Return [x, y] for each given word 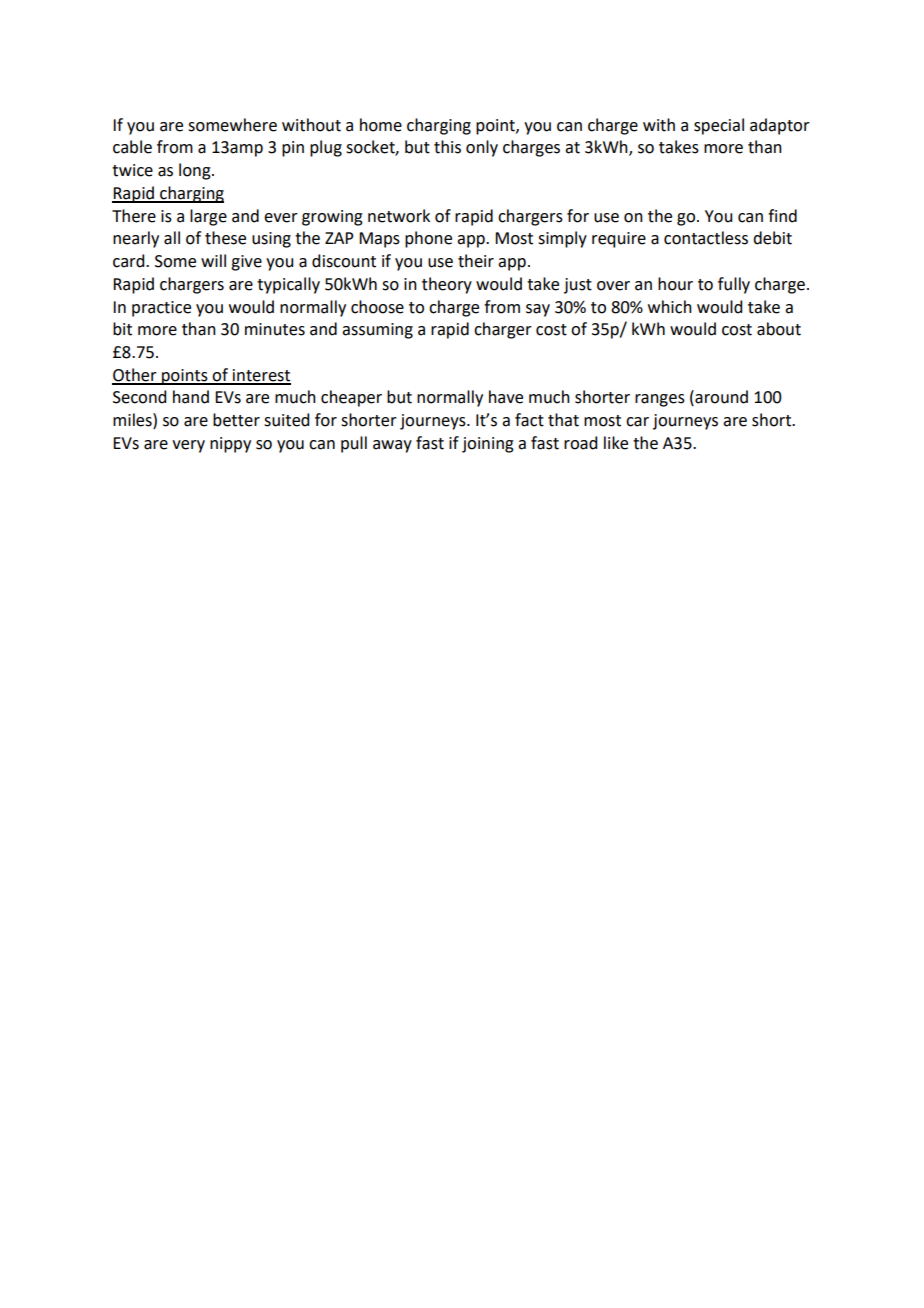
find [782, 216]
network [399, 216]
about [779, 329]
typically [288, 285]
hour [675, 284]
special [719, 126]
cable [132, 147]
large [208, 217]
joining [488, 445]
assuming [377, 331]
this [447, 147]
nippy [230, 445]
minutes [275, 329]
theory [447, 285]
